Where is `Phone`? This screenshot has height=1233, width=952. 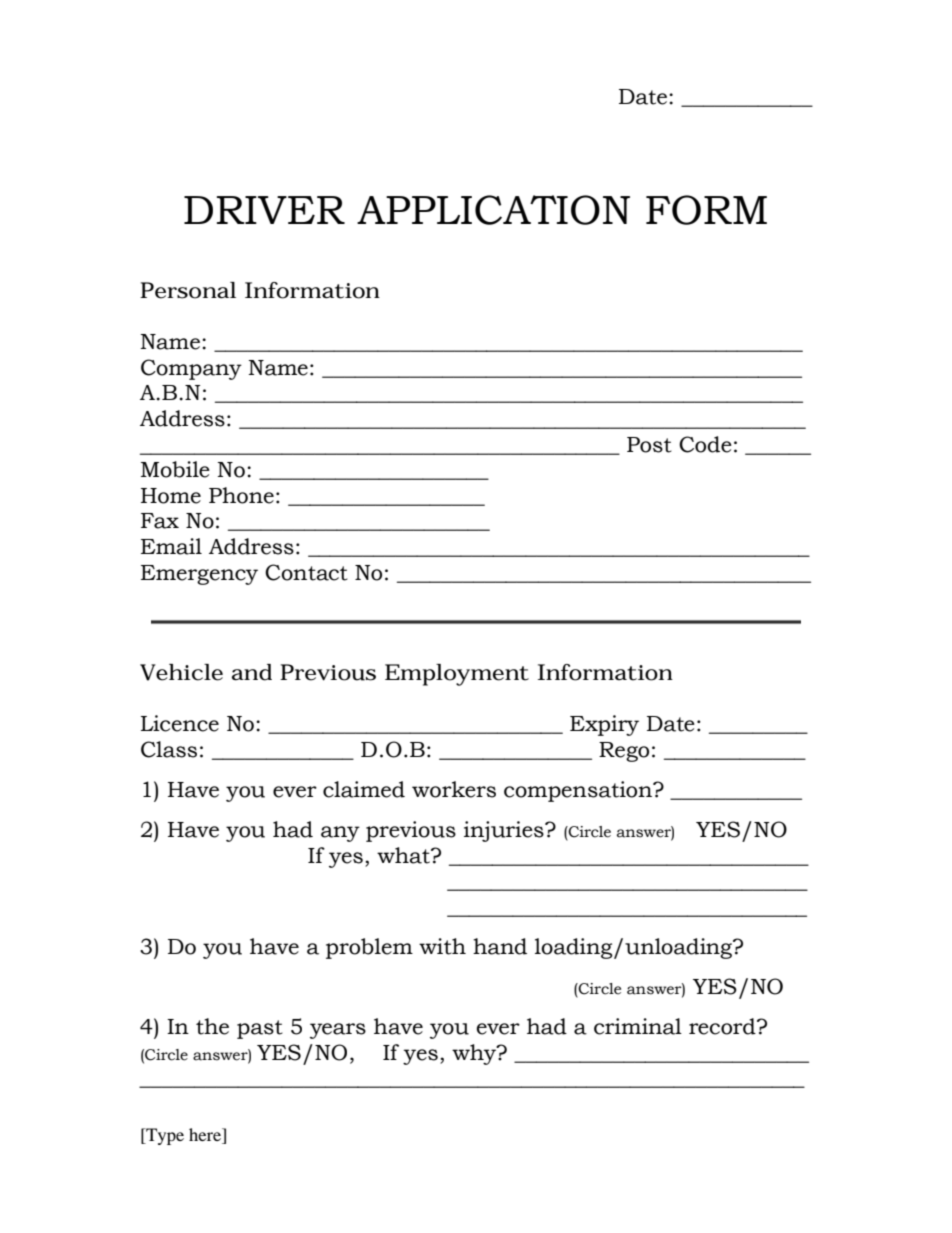 Phone is located at coordinates (241, 495).
